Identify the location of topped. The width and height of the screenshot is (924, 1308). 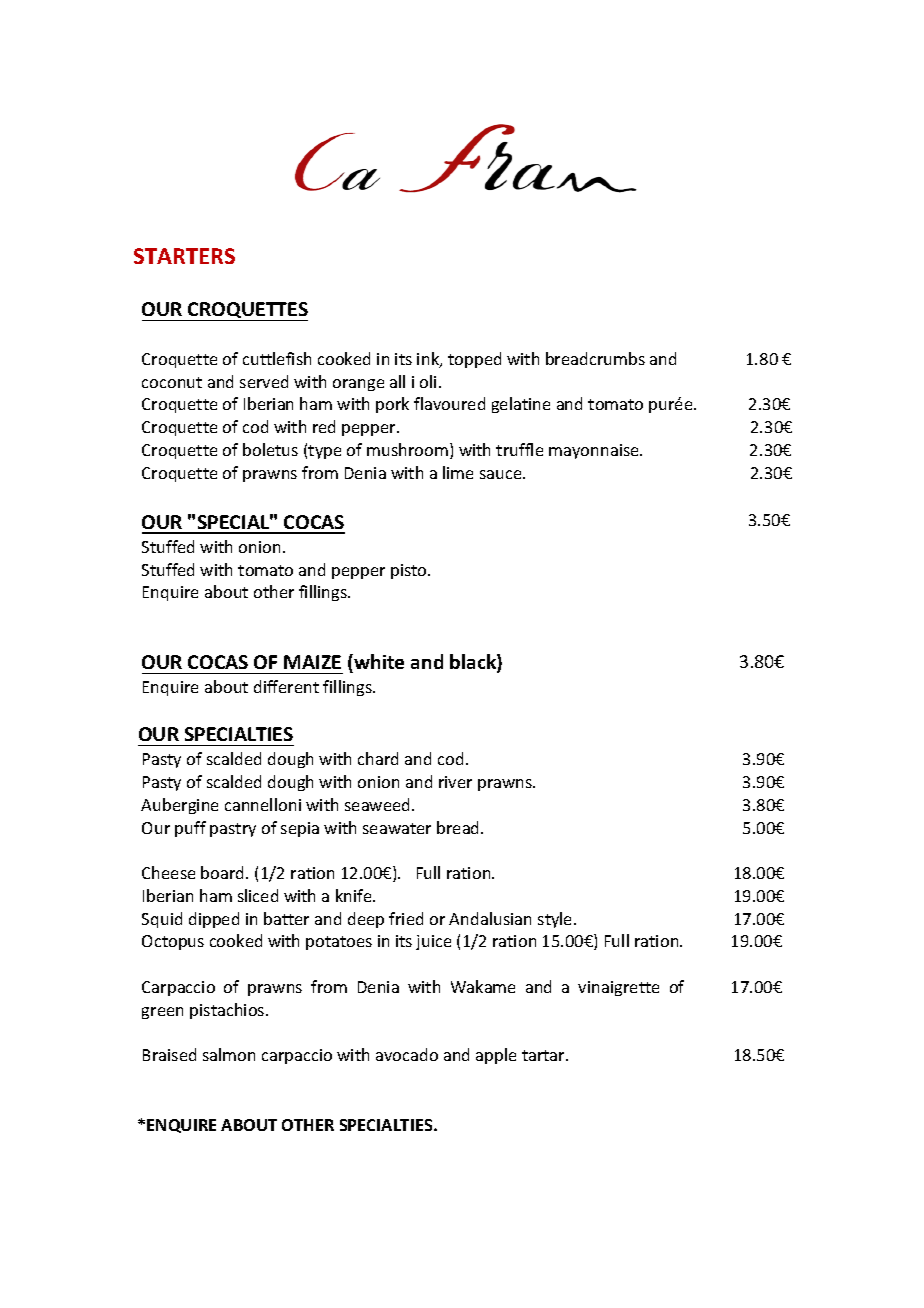
(474, 360).
